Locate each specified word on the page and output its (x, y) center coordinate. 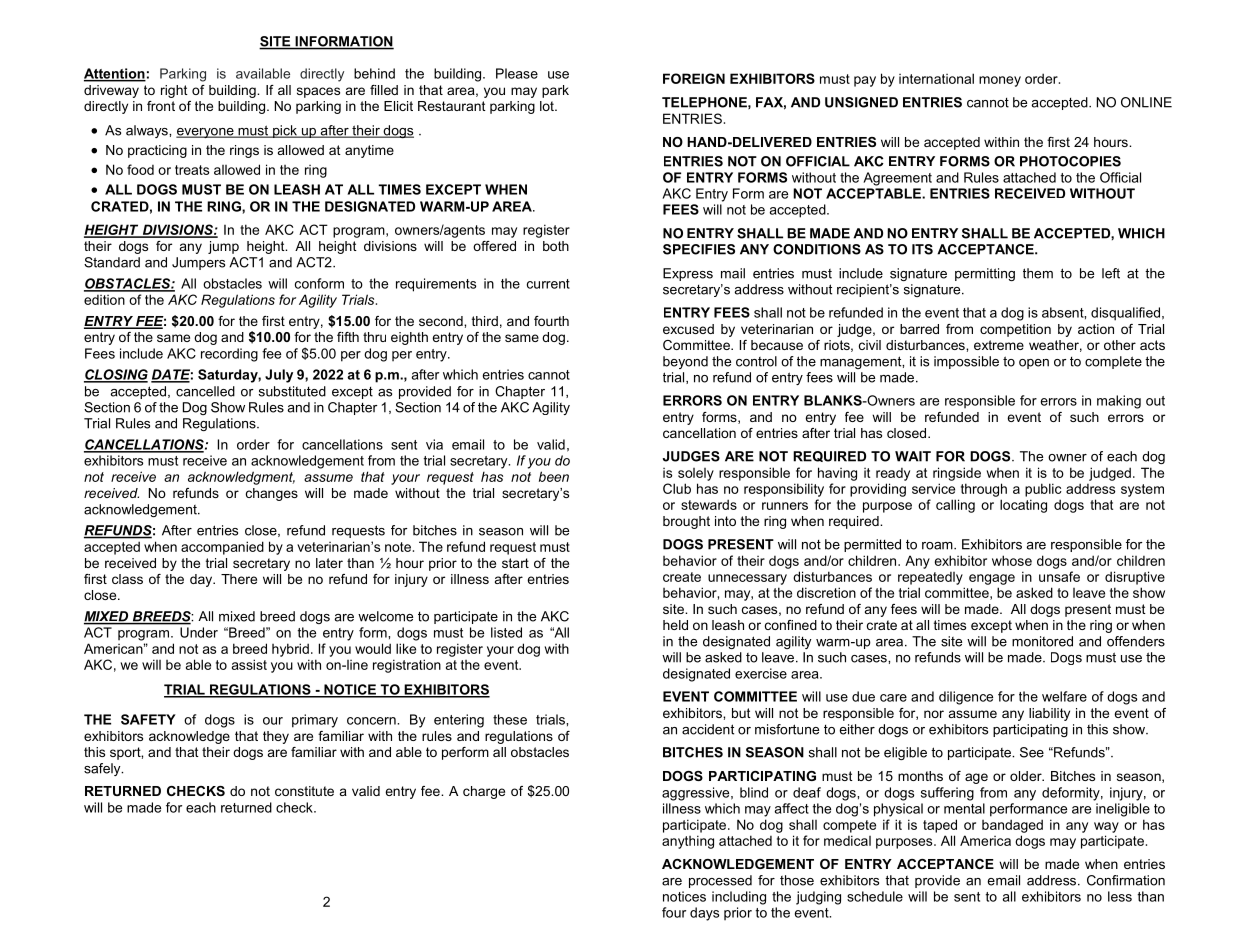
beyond (685, 362)
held (675, 625)
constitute (304, 791)
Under (199, 632)
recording (229, 355)
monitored (1042, 641)
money (1000, 81)
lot (548, 106)
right (174, 91)
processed (720, 881)
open (1034, 364)
